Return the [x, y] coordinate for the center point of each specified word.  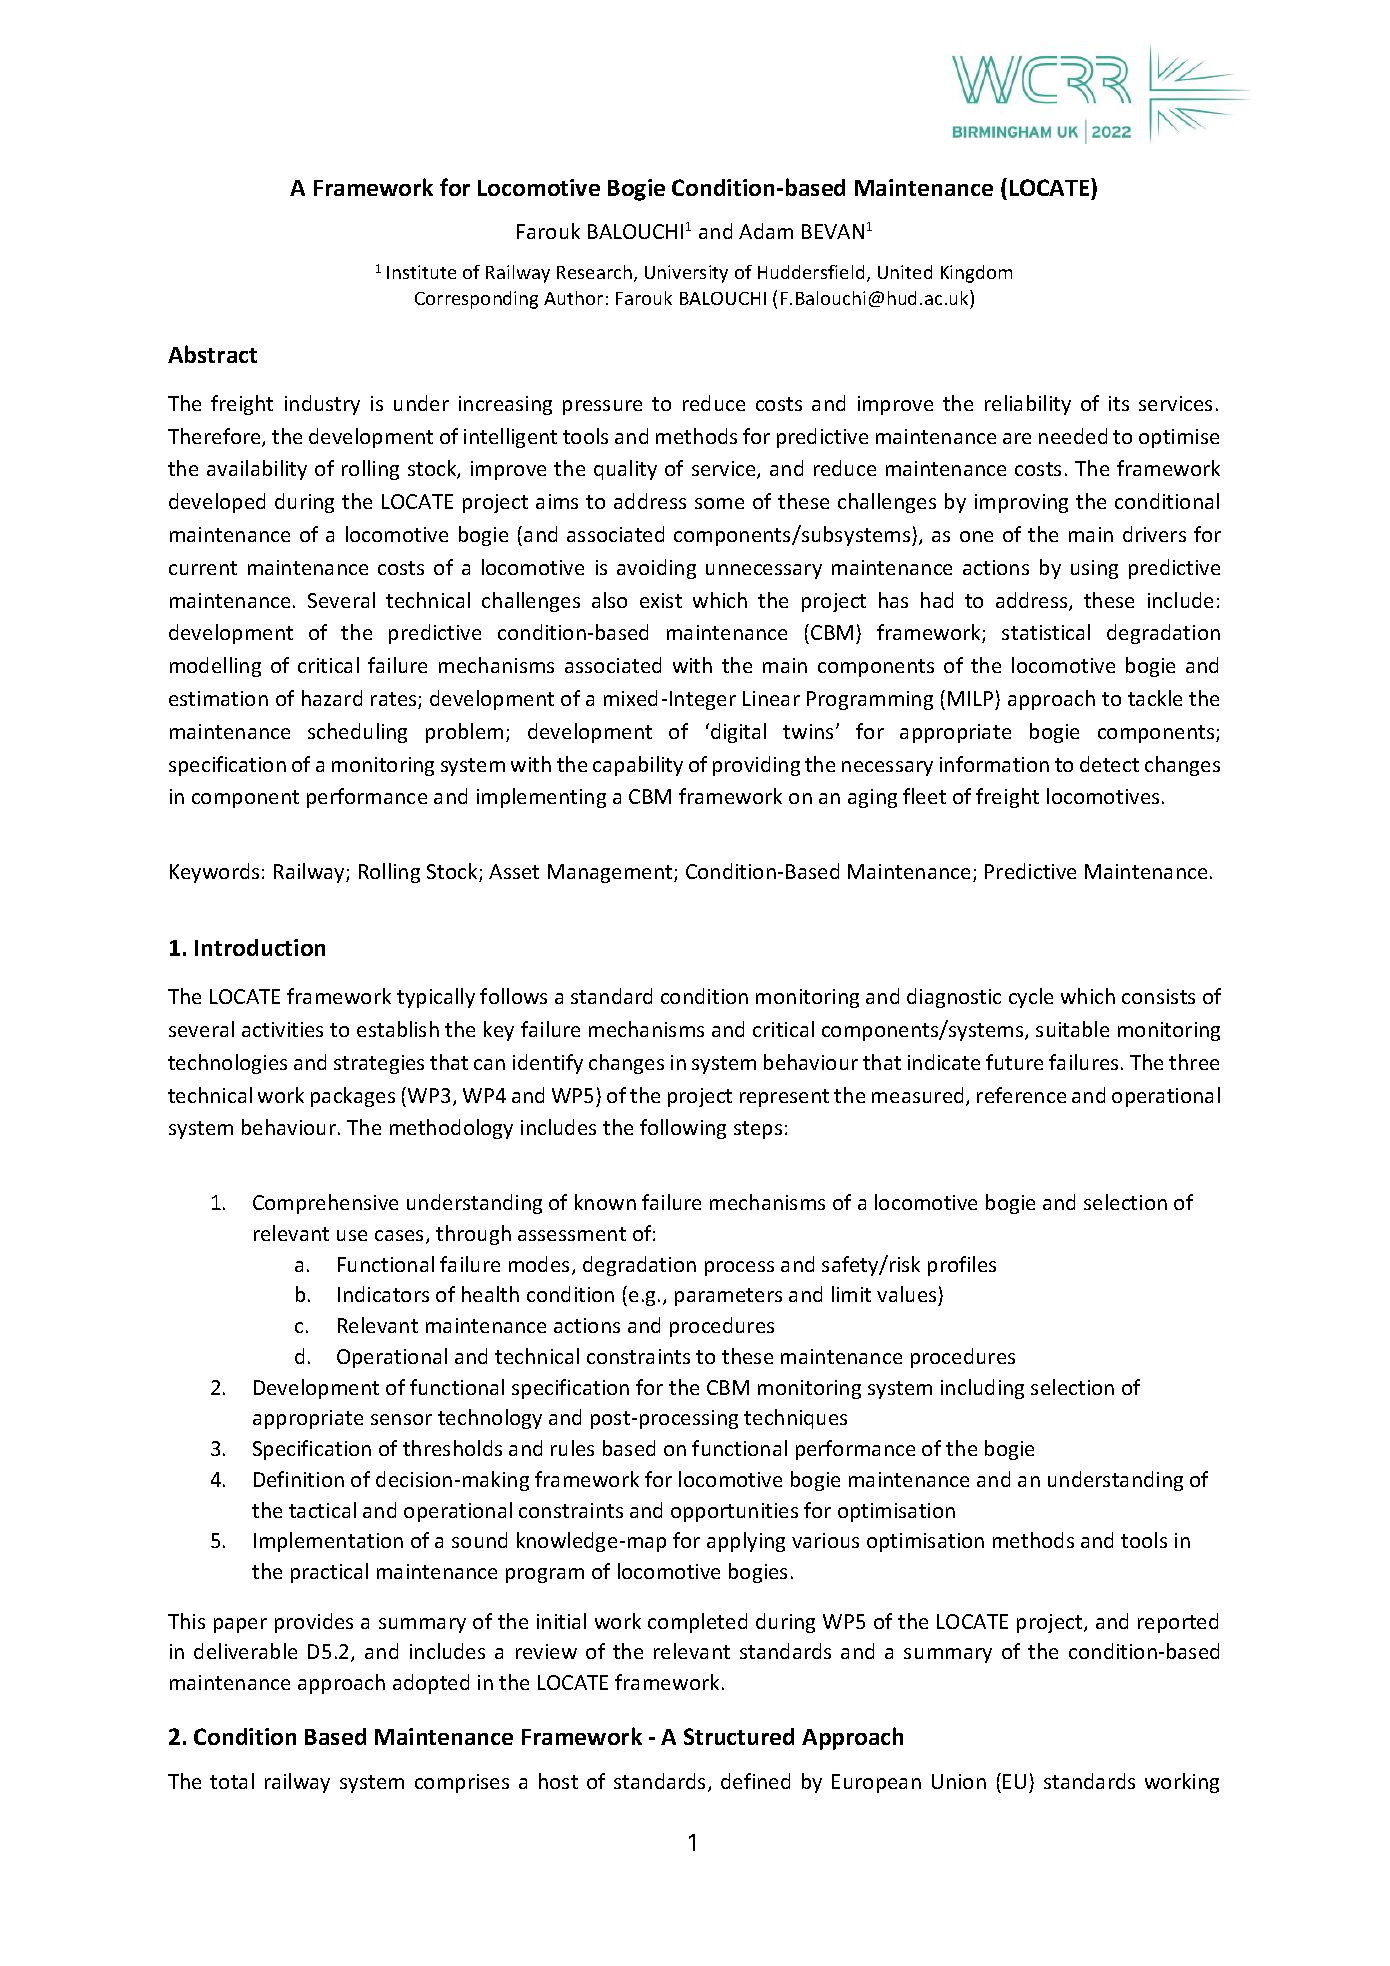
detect [1109, 764]
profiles [962, 1266]
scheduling [357, 733]
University [686, 274]
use [352, 1235]
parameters [728, 1297]
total [232, 1781]
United [905, 272]
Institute [421, 272]
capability [638, 766]
